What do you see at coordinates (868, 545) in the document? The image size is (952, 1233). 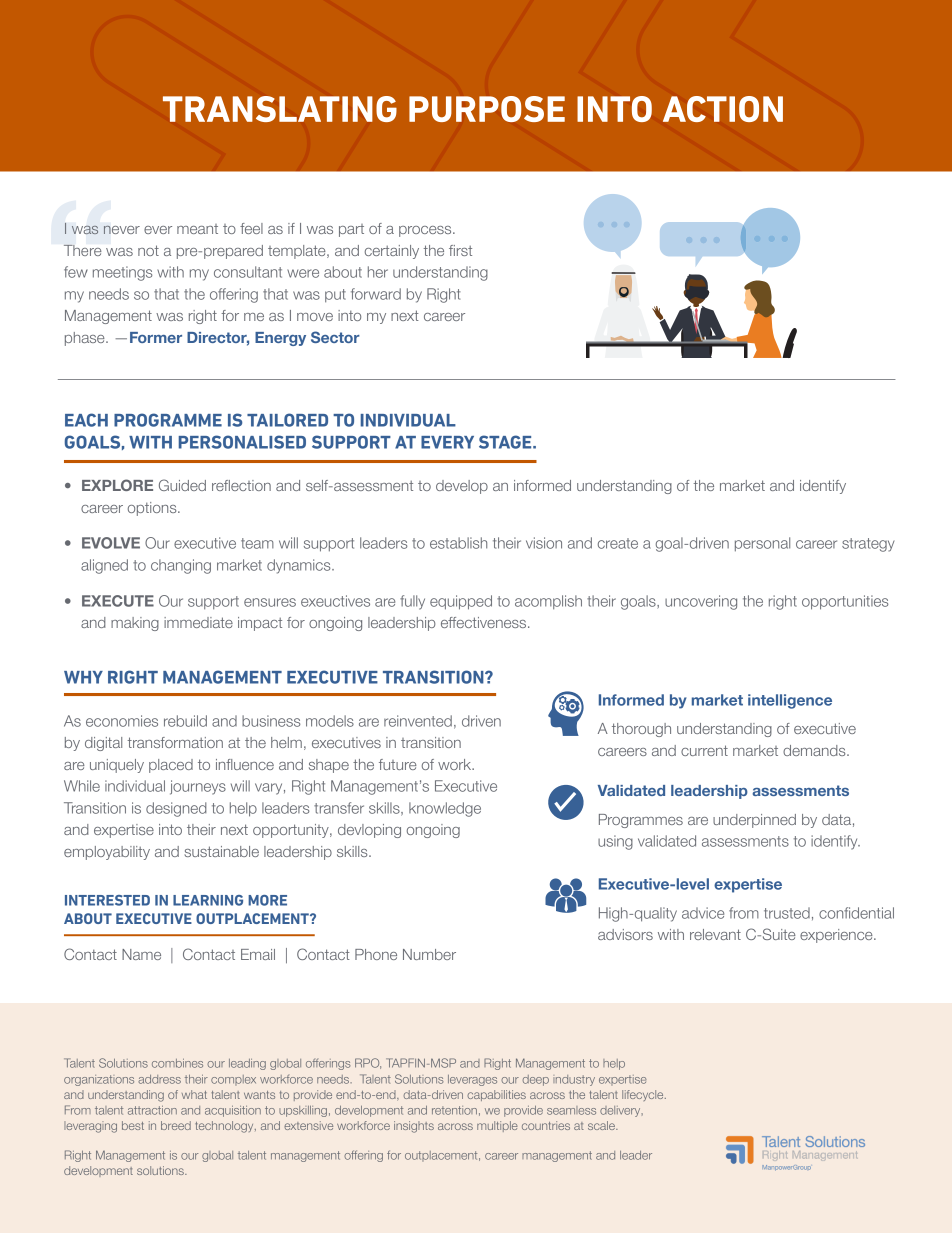 I see `strategy` at bounding box center [868, 545].
